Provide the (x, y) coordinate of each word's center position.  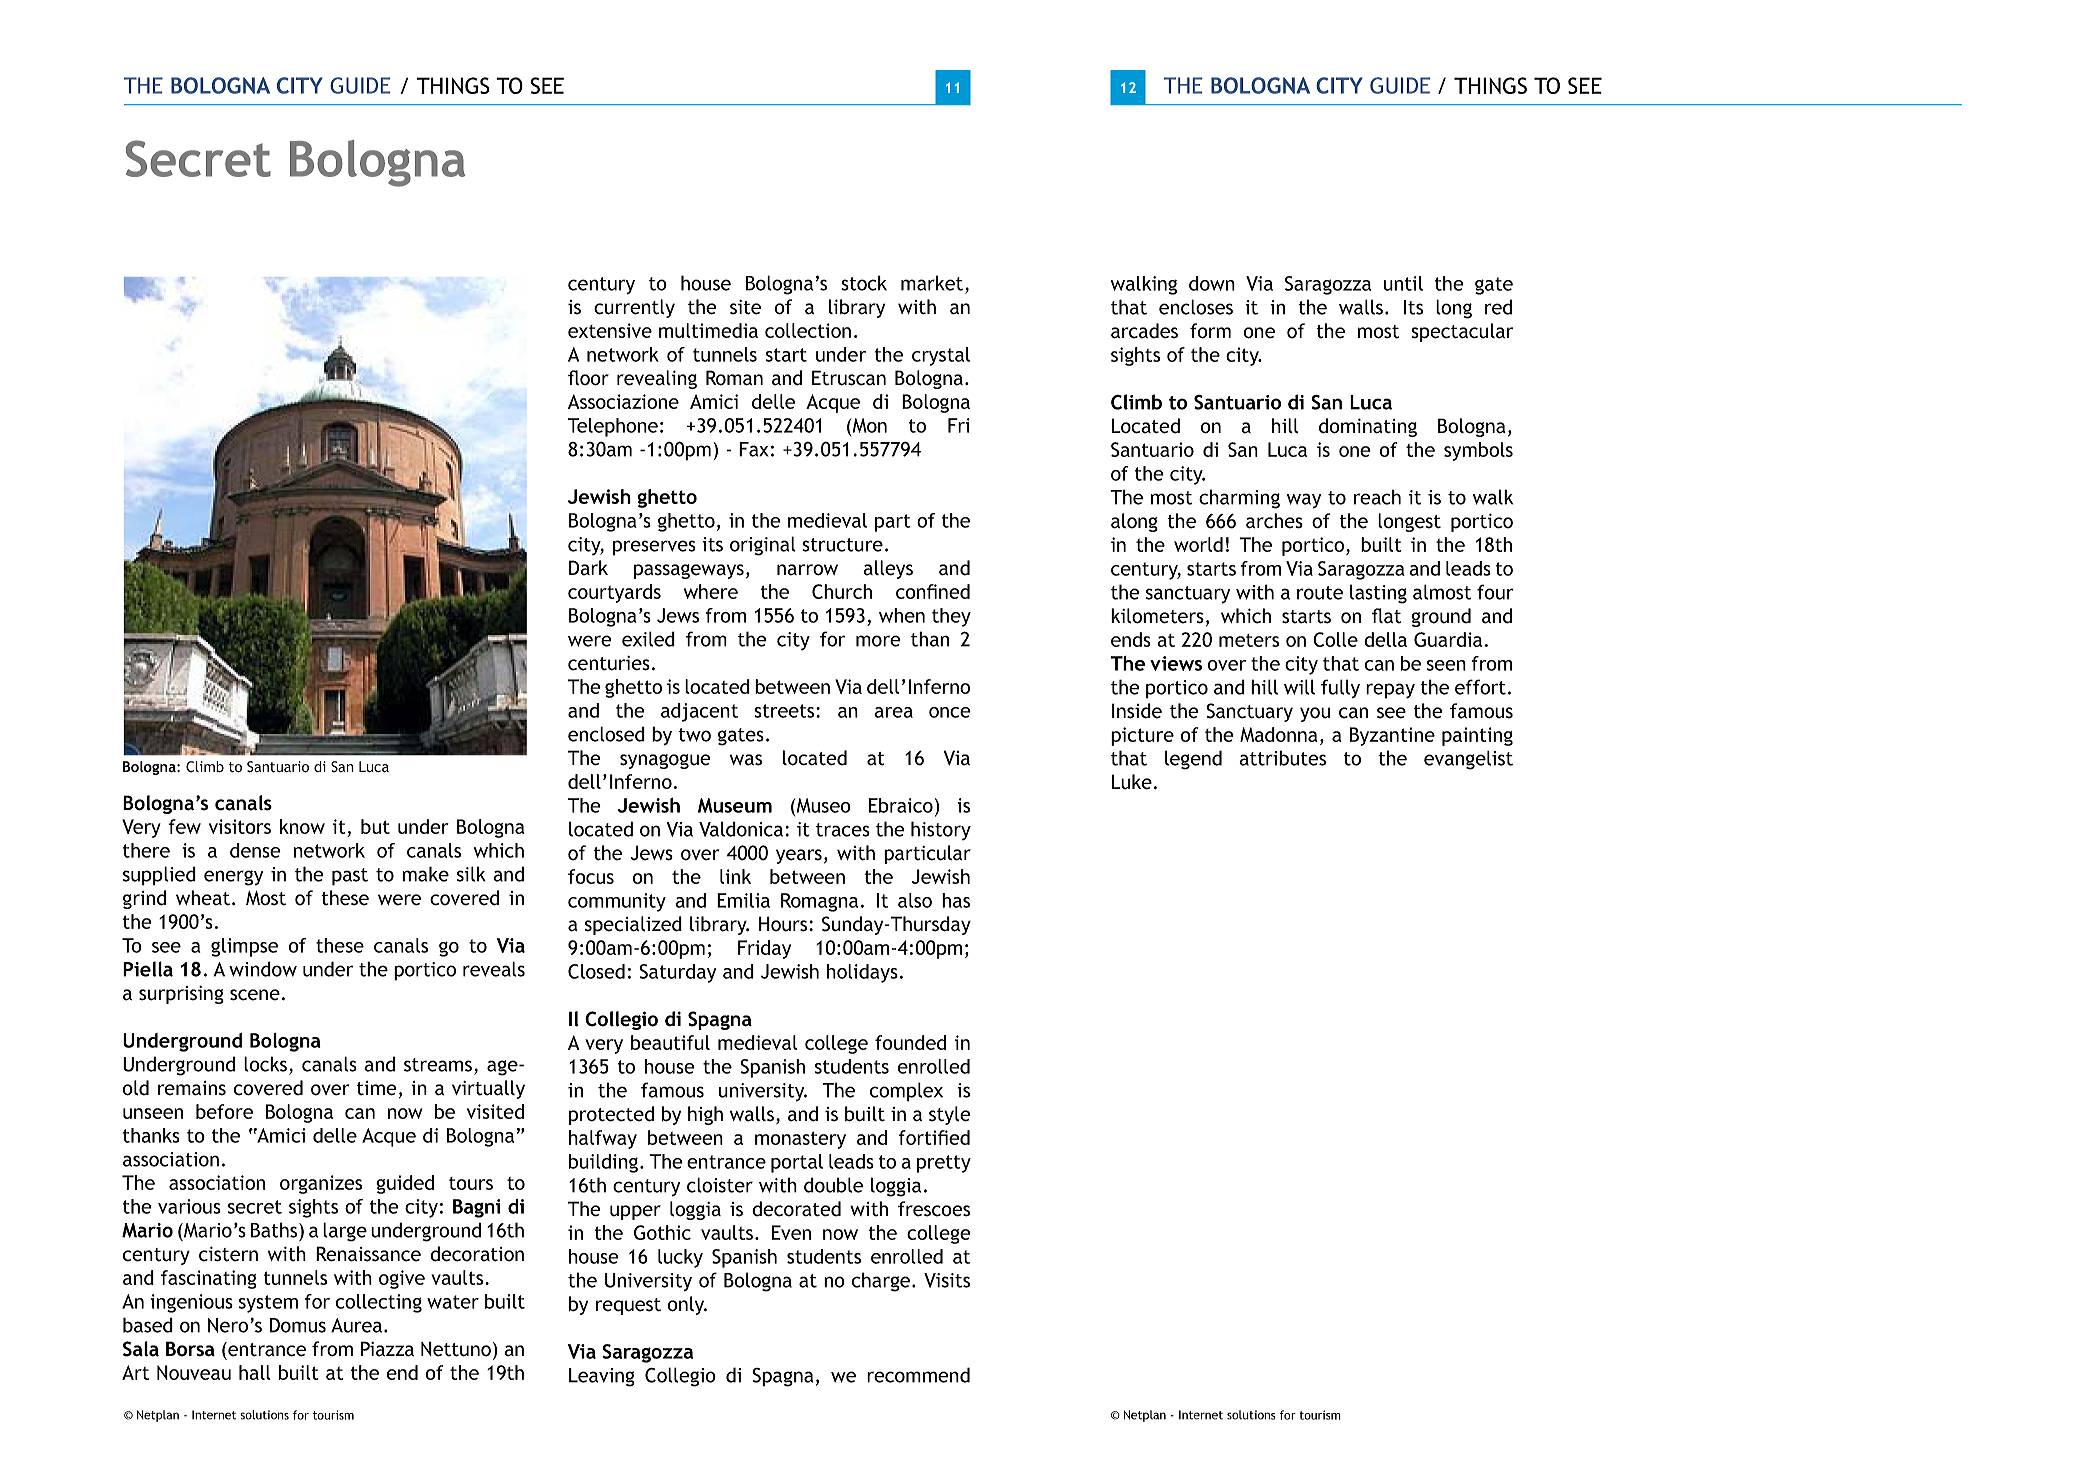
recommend (918, 1375)
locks (265, 1064)
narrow (807, 570)
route (1320, 593)
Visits (947, 1280)
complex (906, 1092)
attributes (1282, 758)
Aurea (356, 1325)
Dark (588, 568)
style (949, 1115)
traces (843, 830)
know (302, 826)
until (1403, 283)
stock (864, 283)
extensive (610, 330)
